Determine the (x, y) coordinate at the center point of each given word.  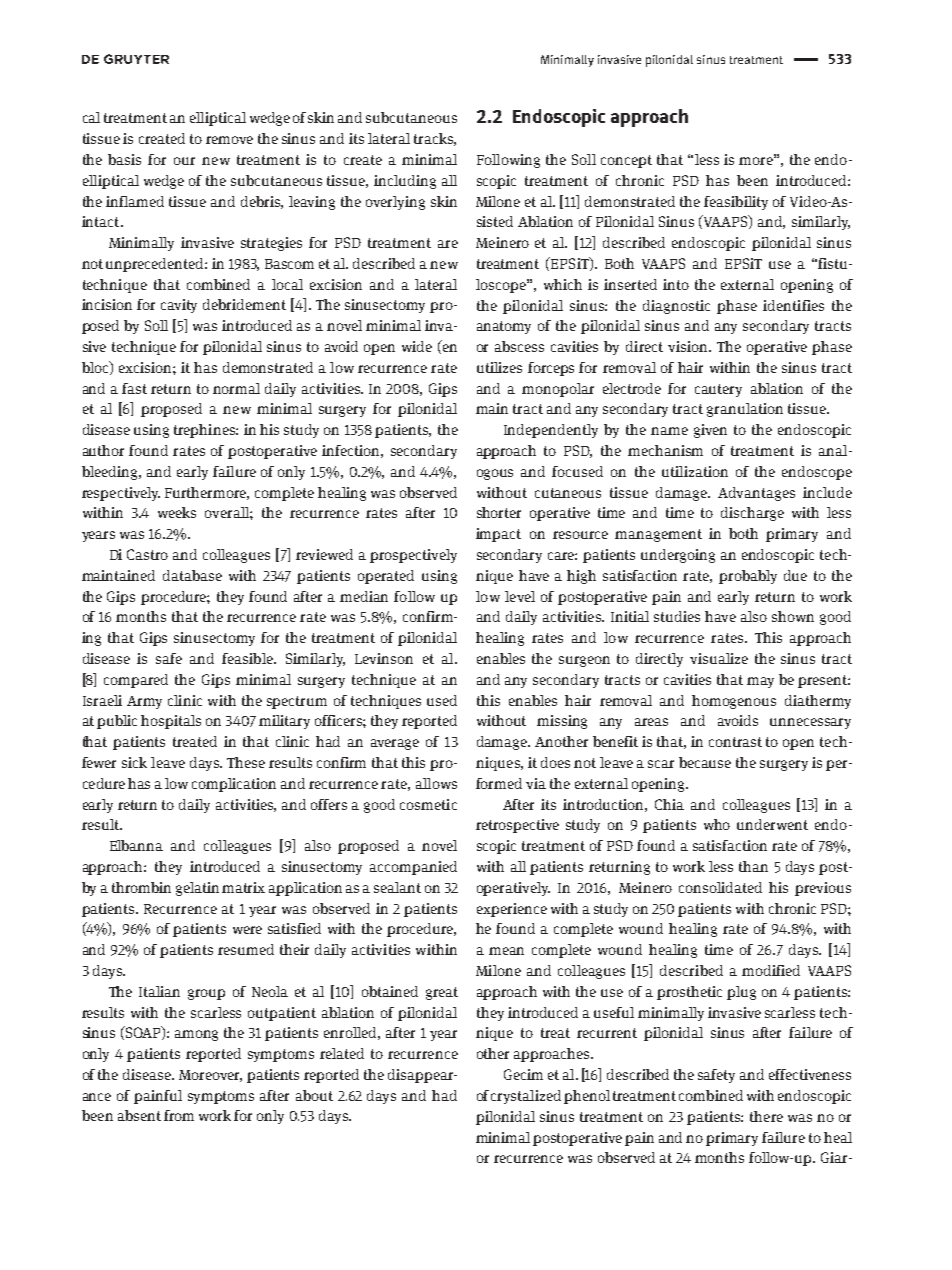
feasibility (736, 203)
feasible (248, 658)
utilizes (499, 367)
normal (236, 388)
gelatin (197, 889)
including (405, 182)
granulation (745, 410)
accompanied (413, 868)
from (179, 1115)
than (753, 866)
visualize (719, 658)
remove (229, 140)
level (520, 596)
